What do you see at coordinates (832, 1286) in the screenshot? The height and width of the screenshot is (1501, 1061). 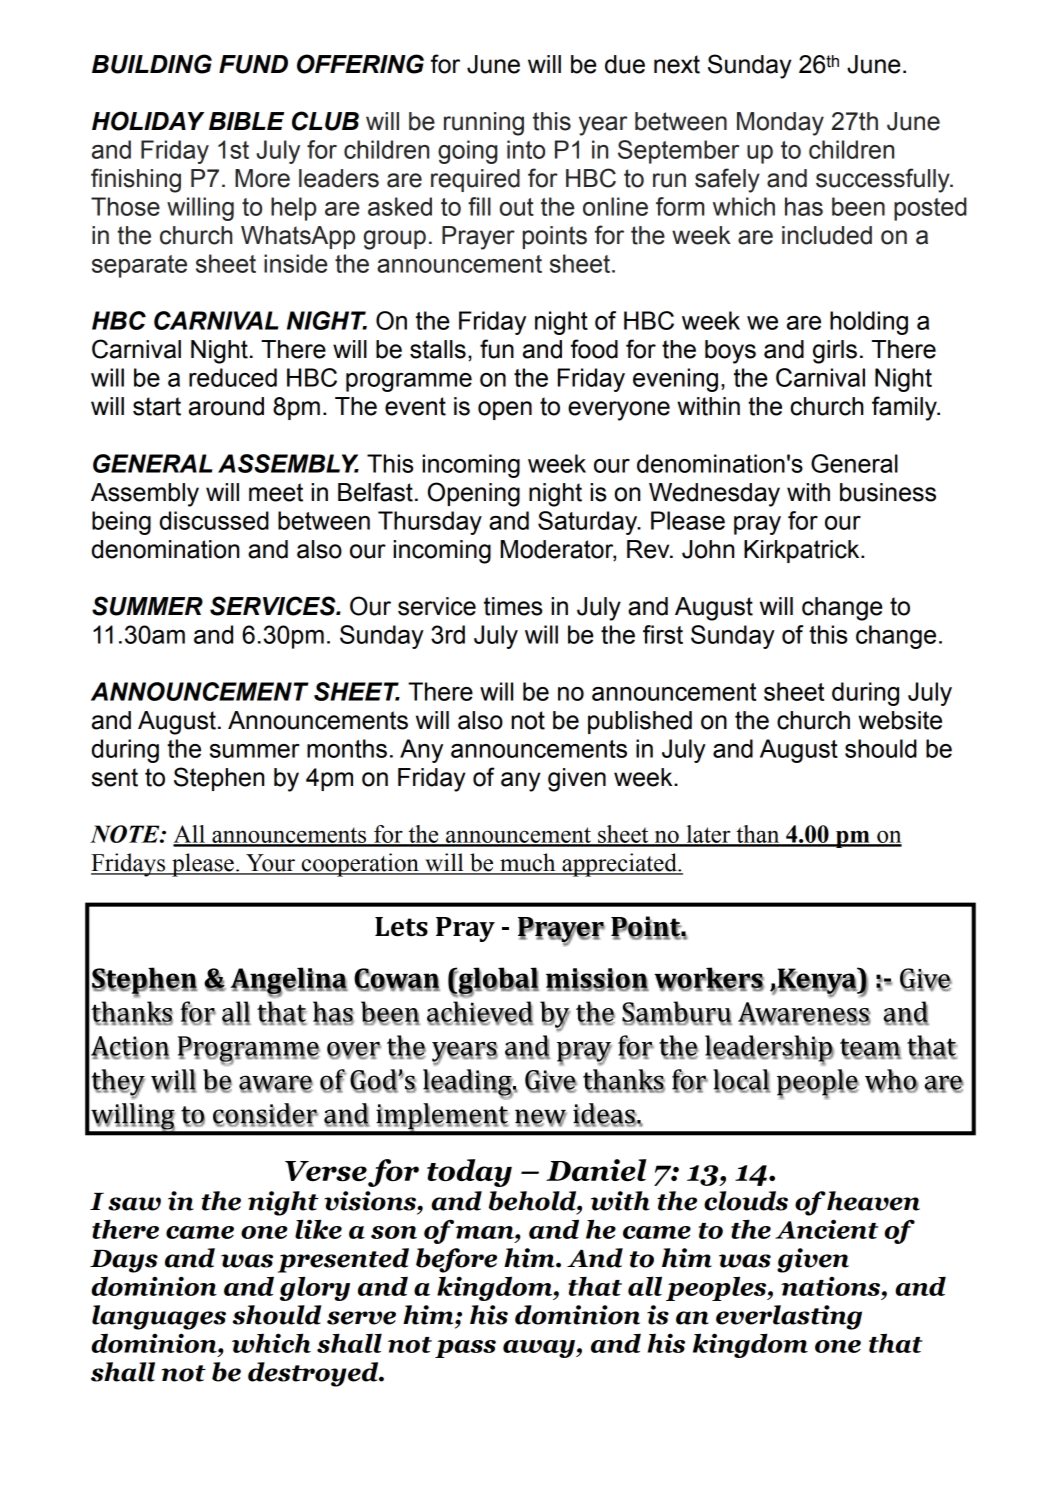 I see `nations` at bounding box center [832, 1286].
